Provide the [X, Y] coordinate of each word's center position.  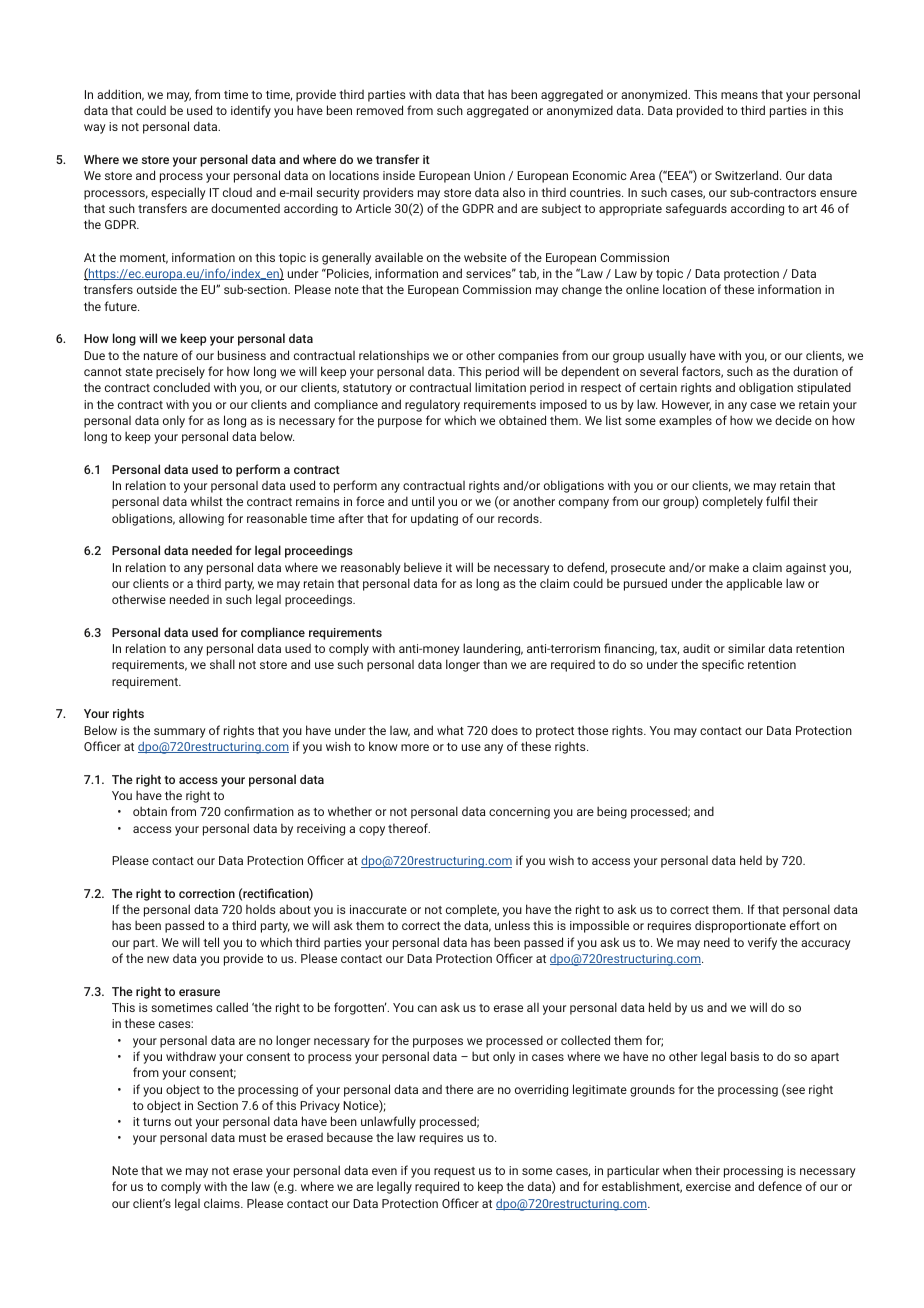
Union [489, 175]
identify [251, 111]
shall [222, 664]
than [495, 664]
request [454, 1172]
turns [157, 1122]
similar [746, 648]
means [739, 95]
